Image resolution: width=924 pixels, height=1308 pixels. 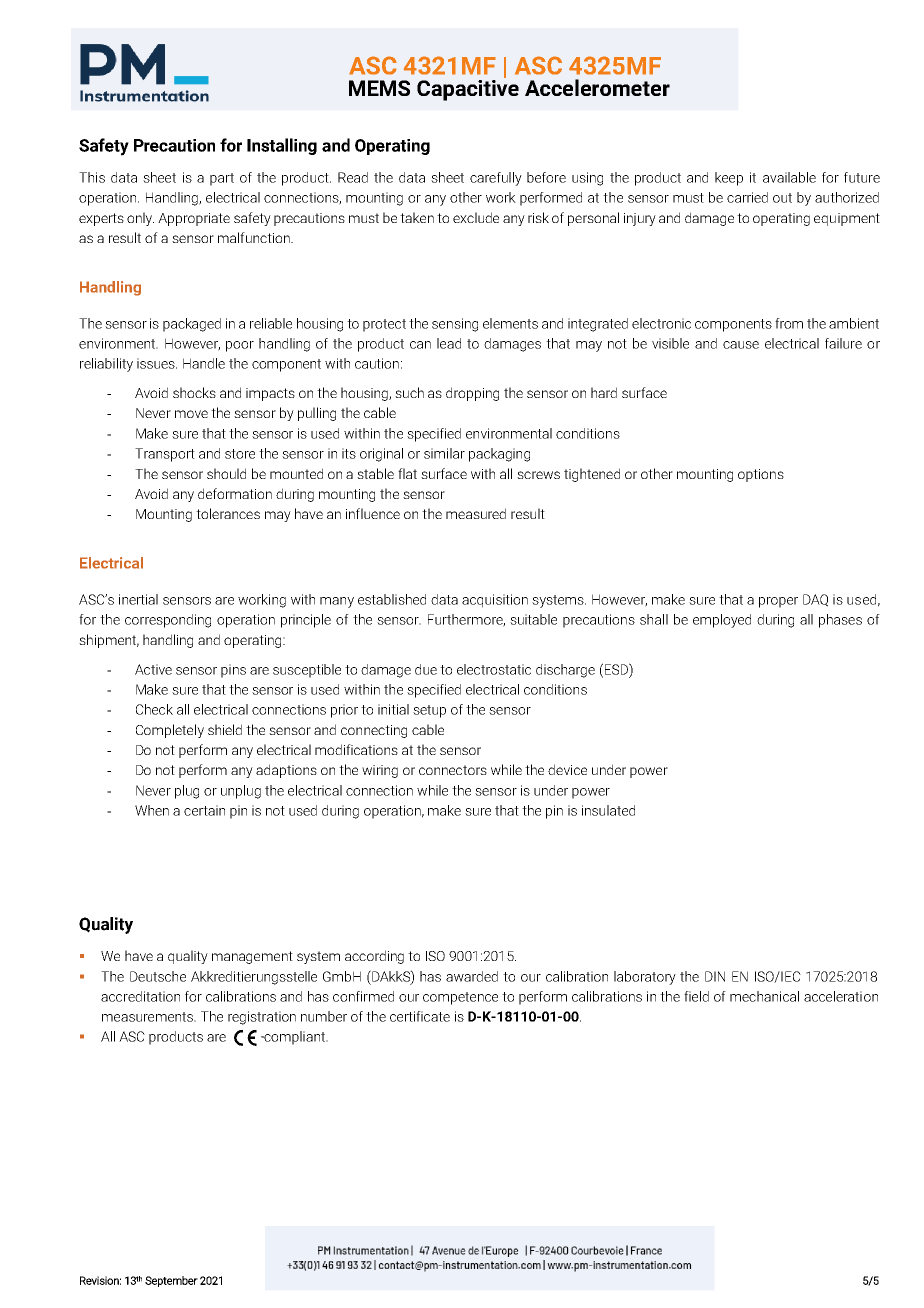 I want to click on September, so click(x=171, y=1281).
